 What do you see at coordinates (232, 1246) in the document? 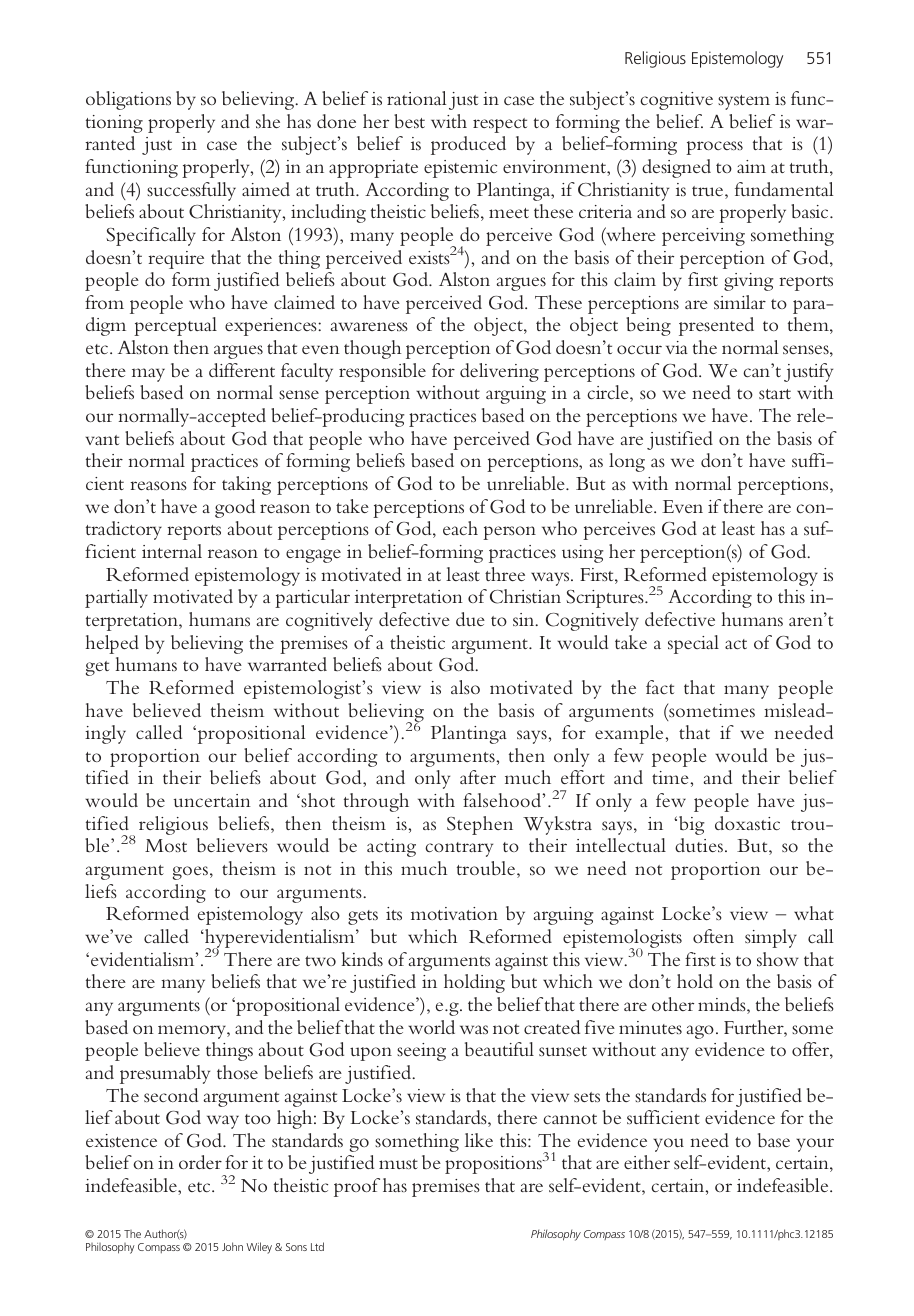
I see `John` at bounding box center [232, 1246].
